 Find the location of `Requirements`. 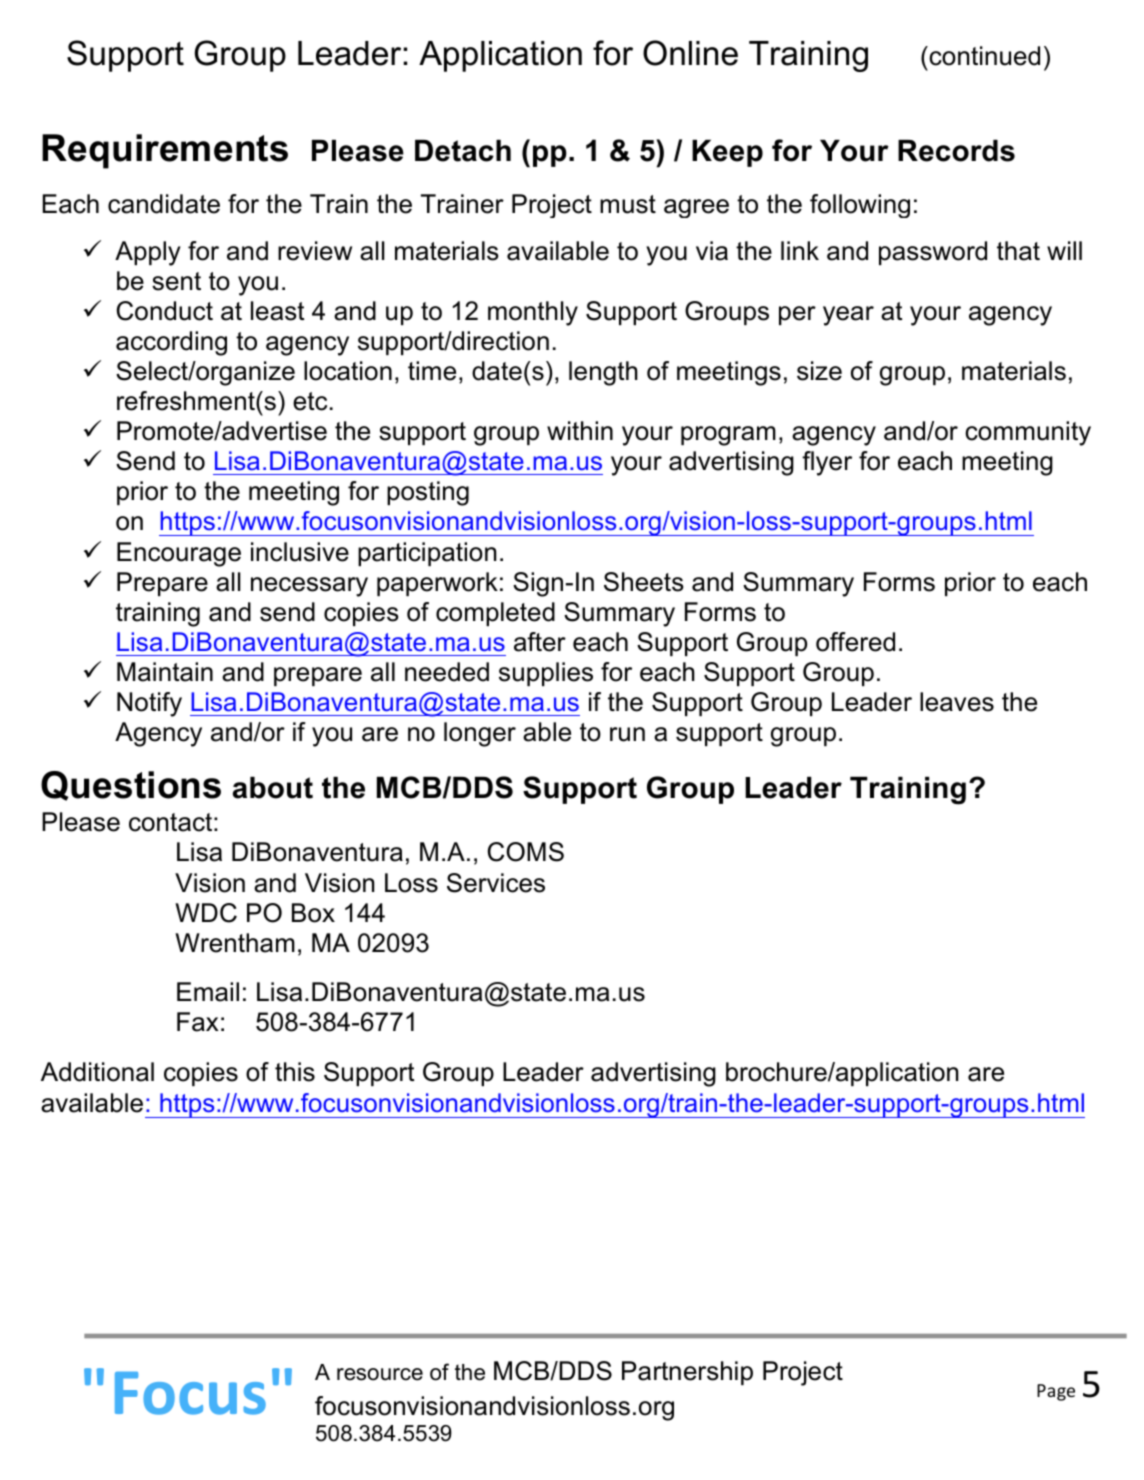

Requirements is located at coordinates (165, 151).
